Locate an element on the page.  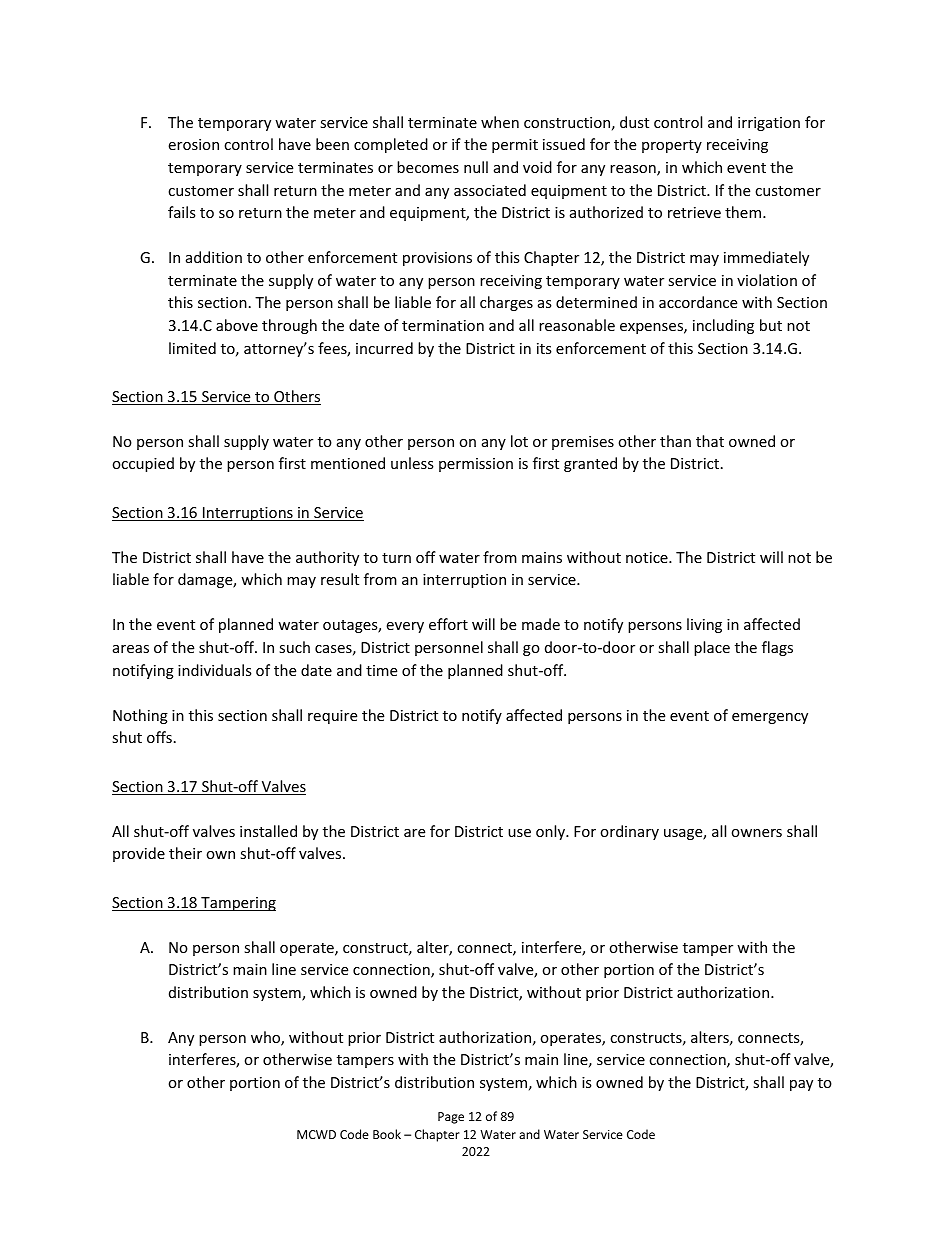
that is located at coordinates (710, 441).
